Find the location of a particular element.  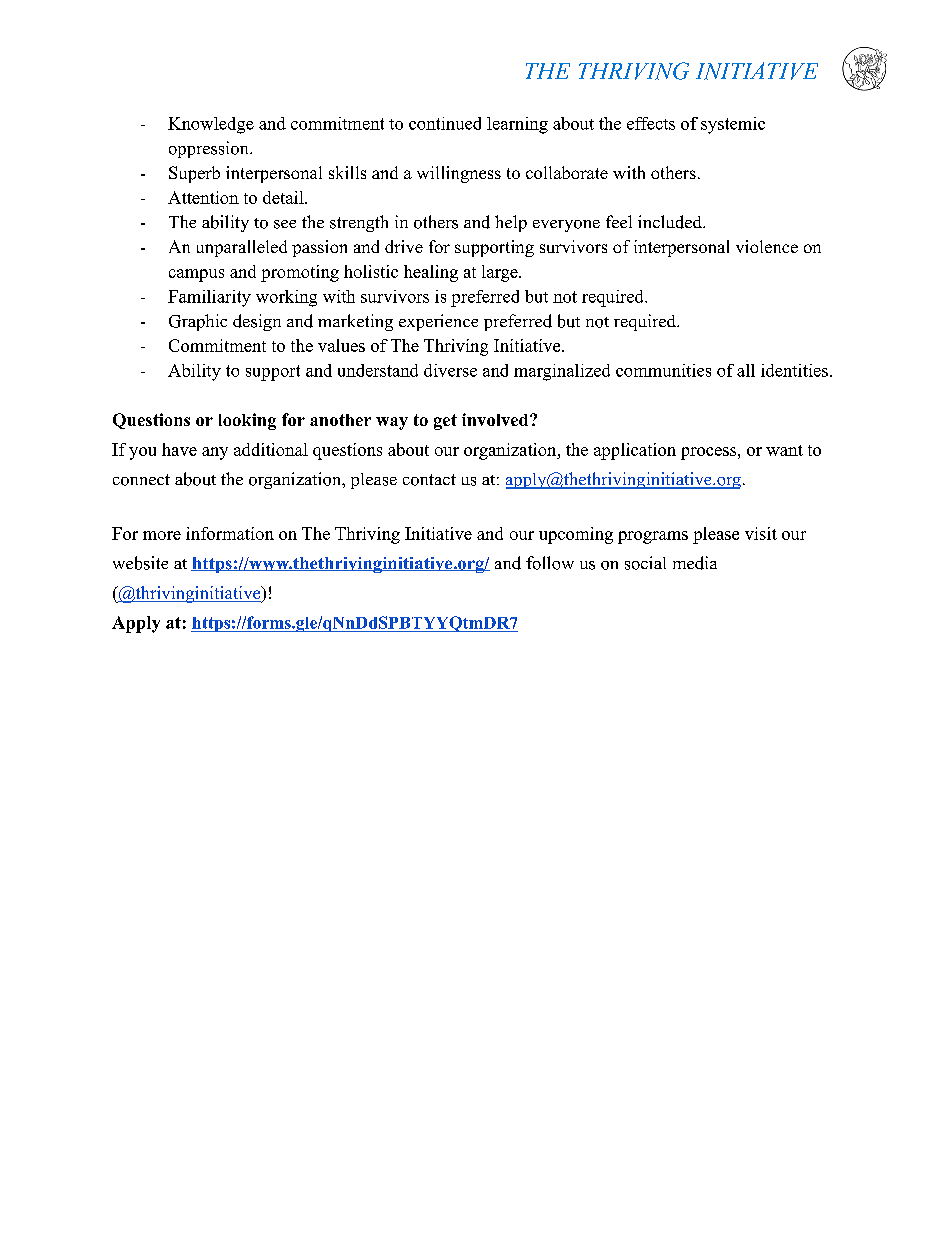

communities is located at coordinates (663, 370).
